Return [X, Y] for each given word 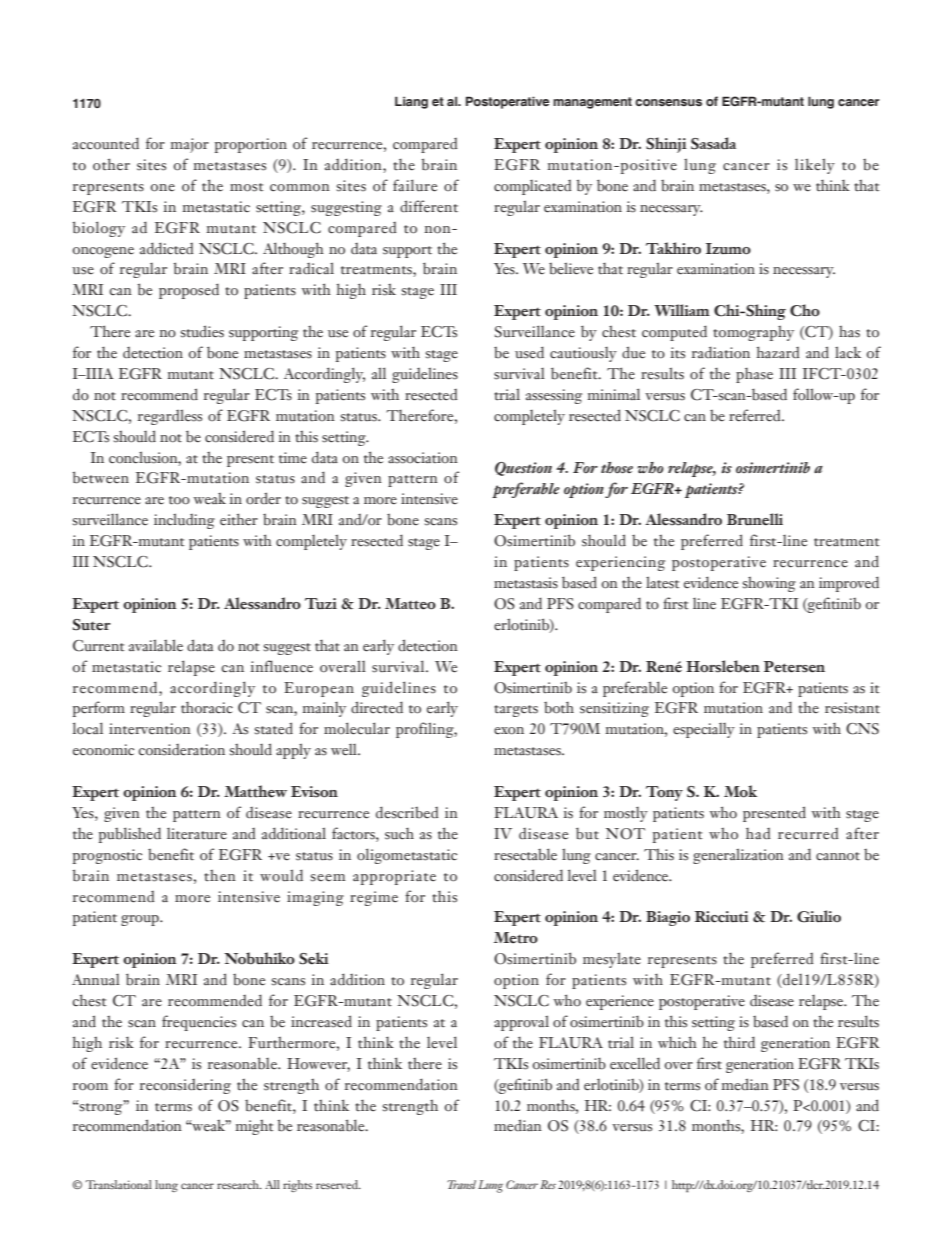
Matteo [410, 604]
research [239, 1184]
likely [815, 166]
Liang [411, 102]
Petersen [794, 667]
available [156, 645]
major [189, 145]
